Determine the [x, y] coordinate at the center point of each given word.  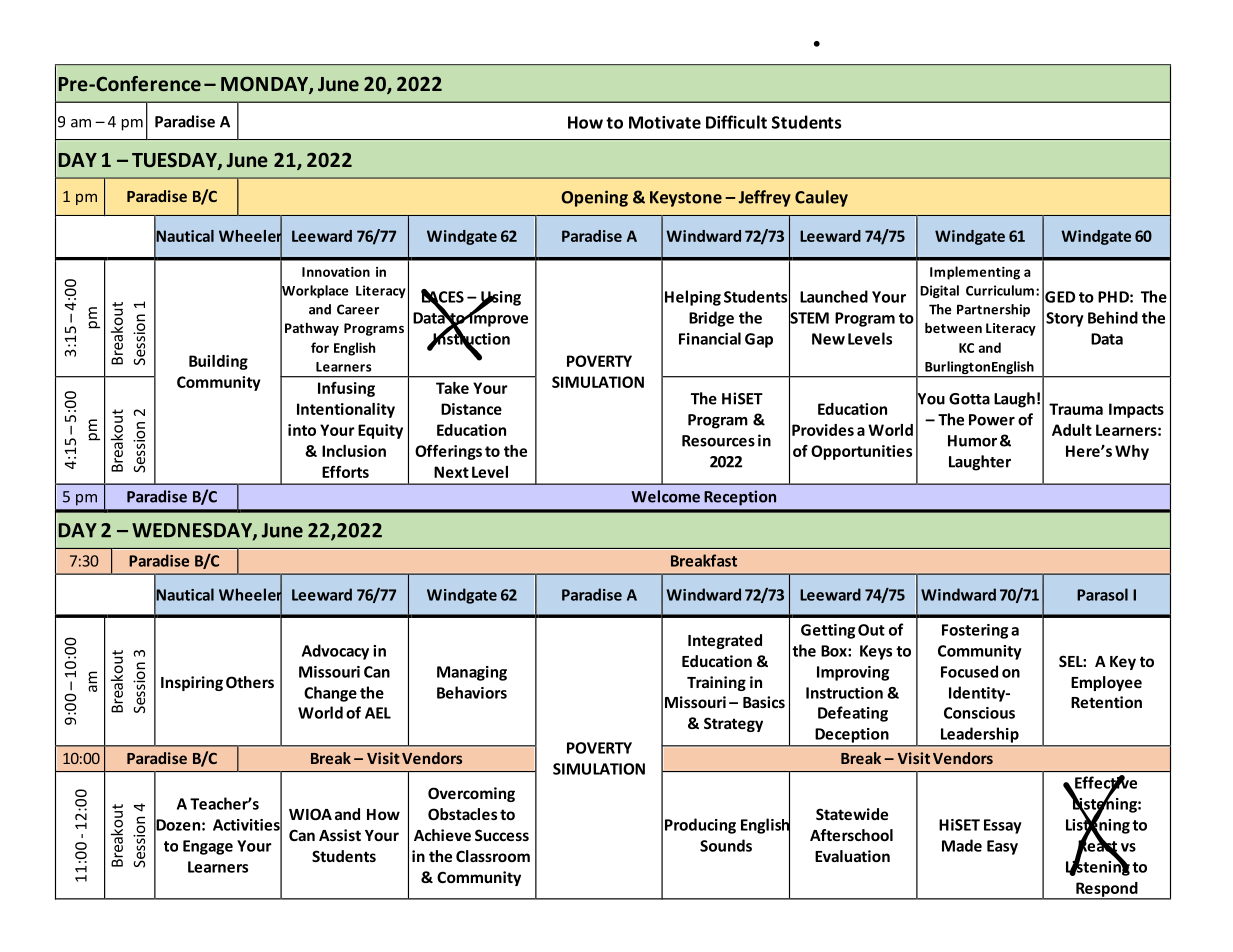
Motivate [665, 122]
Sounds [726, 845]
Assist [340, 835]
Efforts [345, 472]
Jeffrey [765, 198]
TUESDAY [175, 161]
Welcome [665, 496]
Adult [1072, 430]
